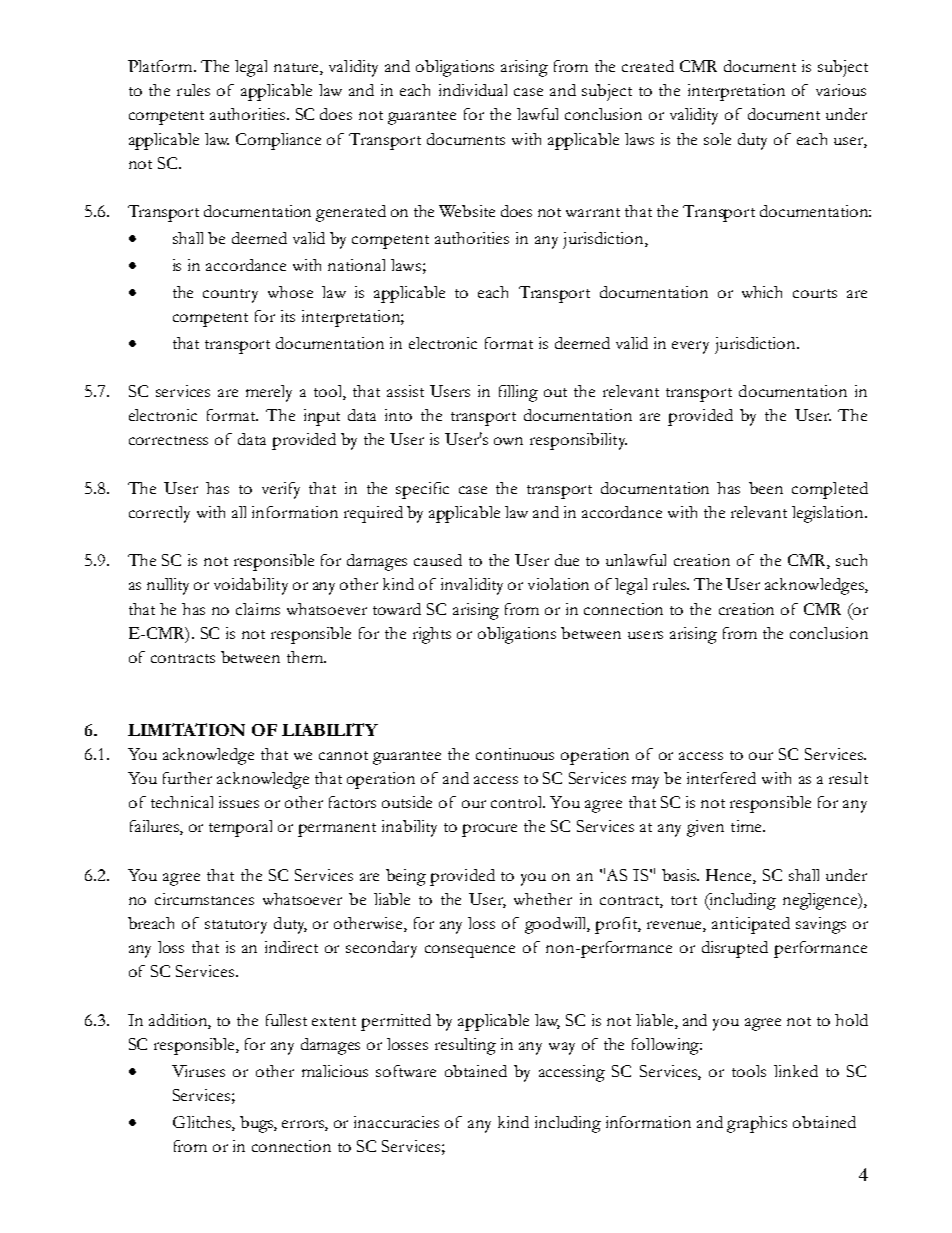  What do you see at coordinates (297, 69) in the screenshot?
I see `nature` at bounding box center [297, 69].
